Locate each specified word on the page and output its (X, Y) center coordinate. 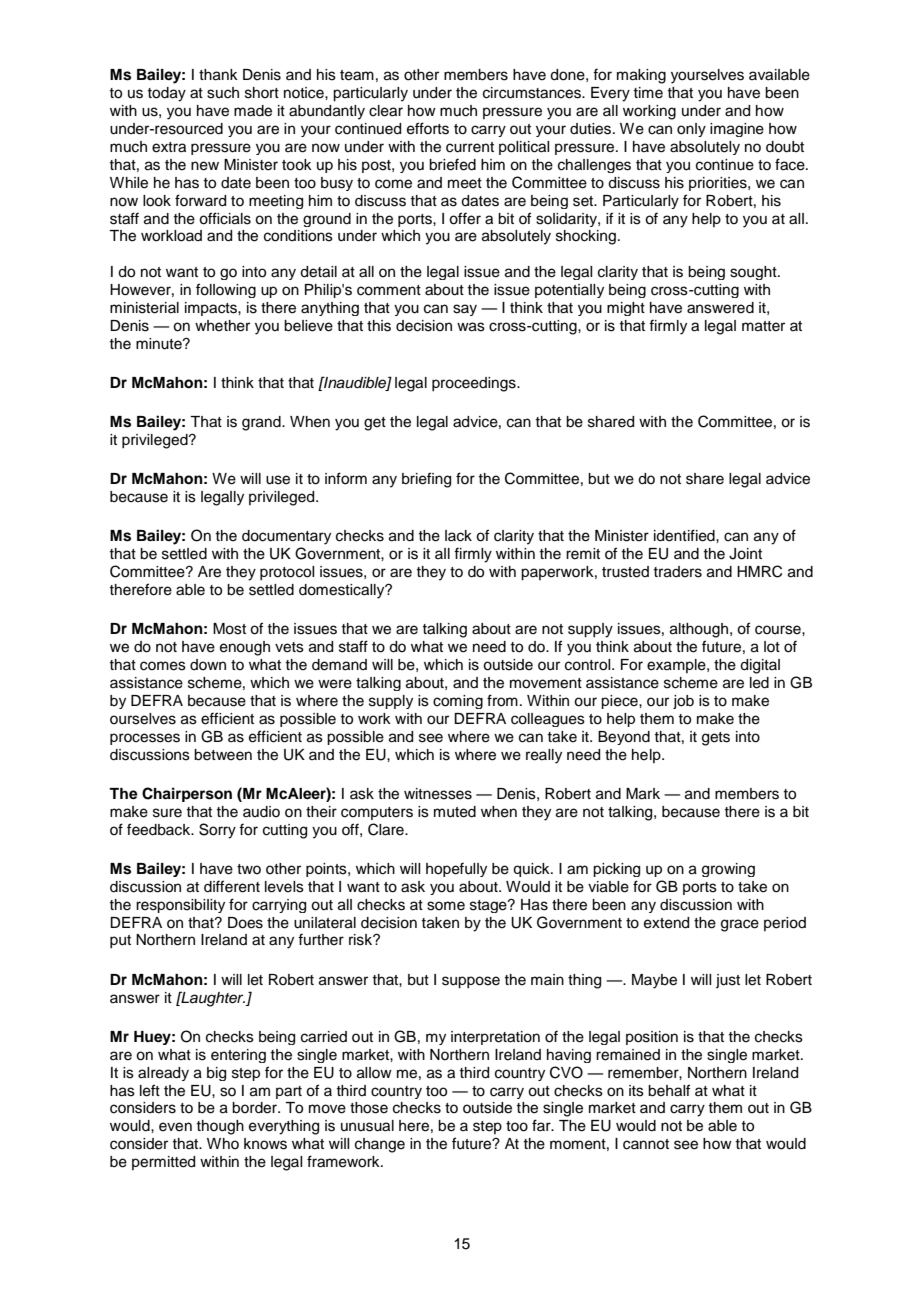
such (223, 93)
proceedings (475, 384)
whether (222, 326)
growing (728, 870)
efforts (428, 128)
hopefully (456, 869)
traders (677, 572)
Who (223, 1143)
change (380, 1145)
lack (458, 536)
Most (229, 629)
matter (763, 326)
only (691, 130)
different (232, 886)
